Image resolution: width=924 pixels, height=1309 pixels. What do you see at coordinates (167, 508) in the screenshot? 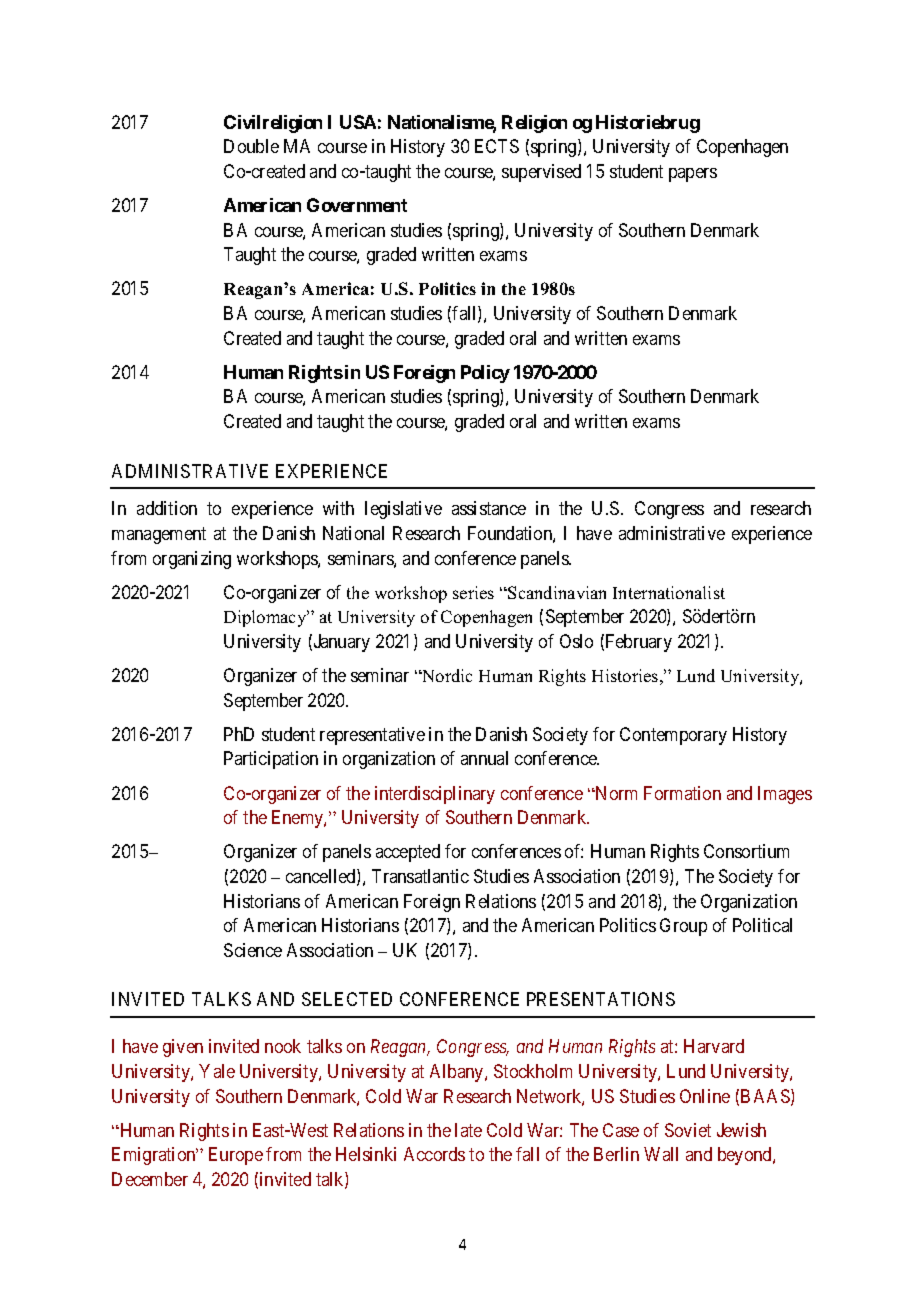
I see `addition` at bounding box center [167, 508].
